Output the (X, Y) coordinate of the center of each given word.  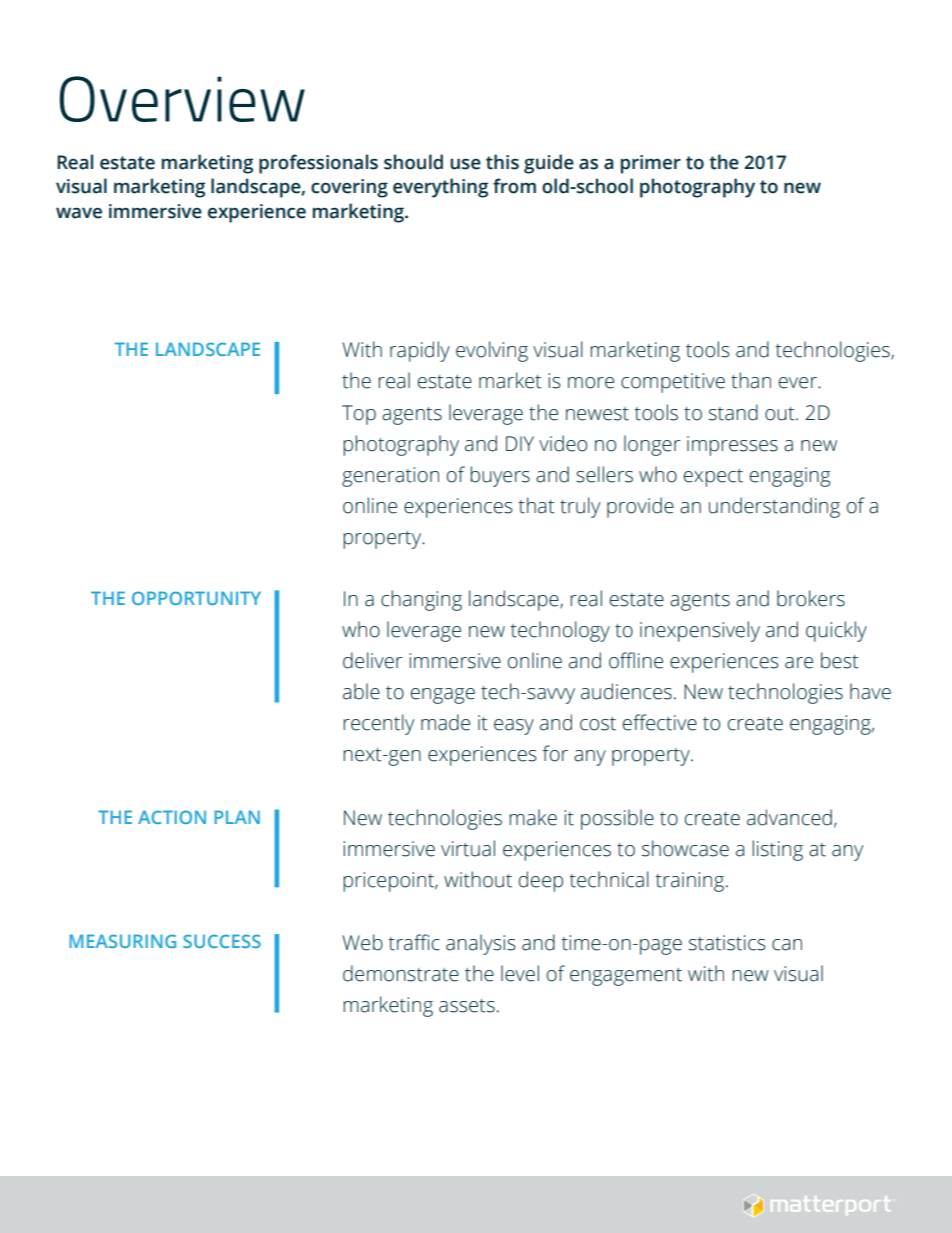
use (465, 164)
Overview (182, 99)
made (445, 722)
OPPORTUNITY (196, 598)
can (787, 945)
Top (359, 415)
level (520, 973)
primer (651, 164)
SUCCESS (222, 941)
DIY (520, 443)
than (751, 380)
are (799, 663)
